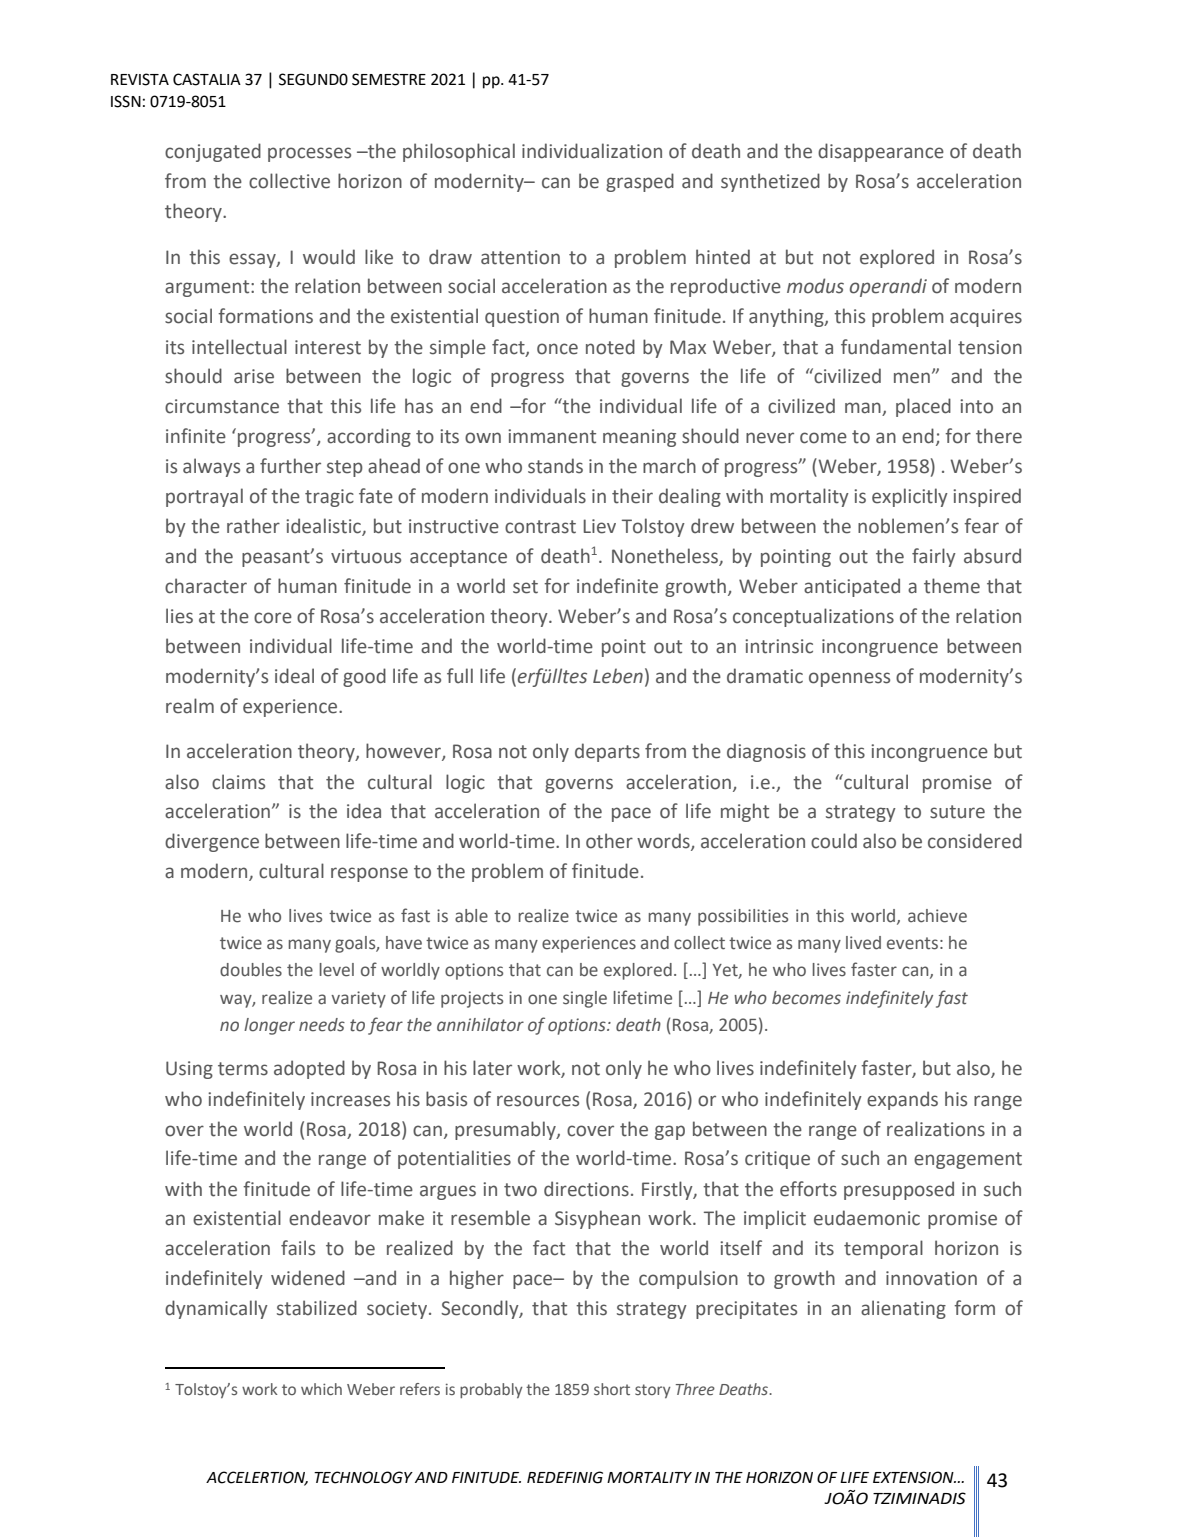  What do you see at coordinates (585, 999) in the screenshot?
I see `single` at bounding box center [585, 999].
